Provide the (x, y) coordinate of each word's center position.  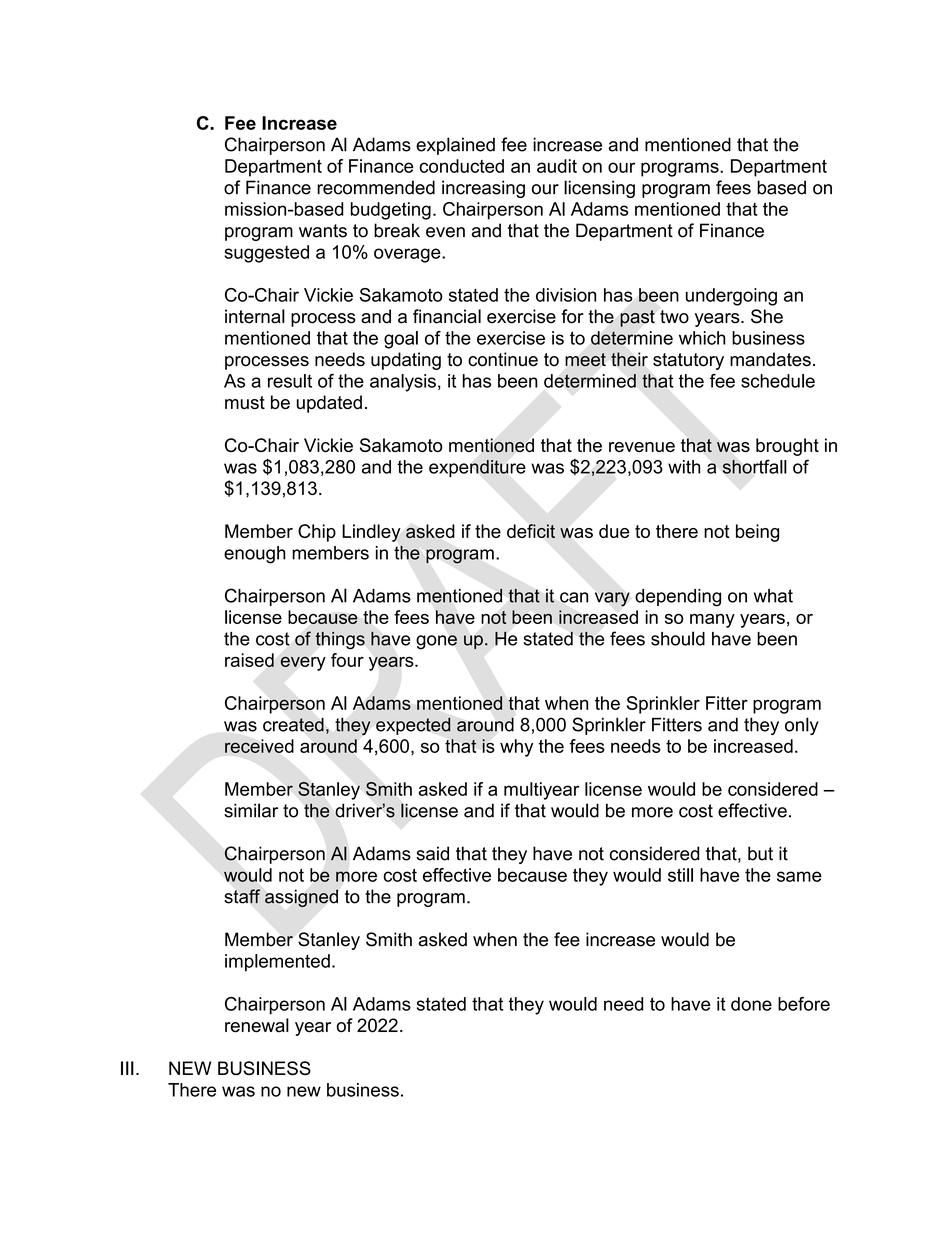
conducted (461, 166)
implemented (277, 963)
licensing (599, 189)
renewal (257, 1025)
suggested (266, 254)
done (751, 1004)
